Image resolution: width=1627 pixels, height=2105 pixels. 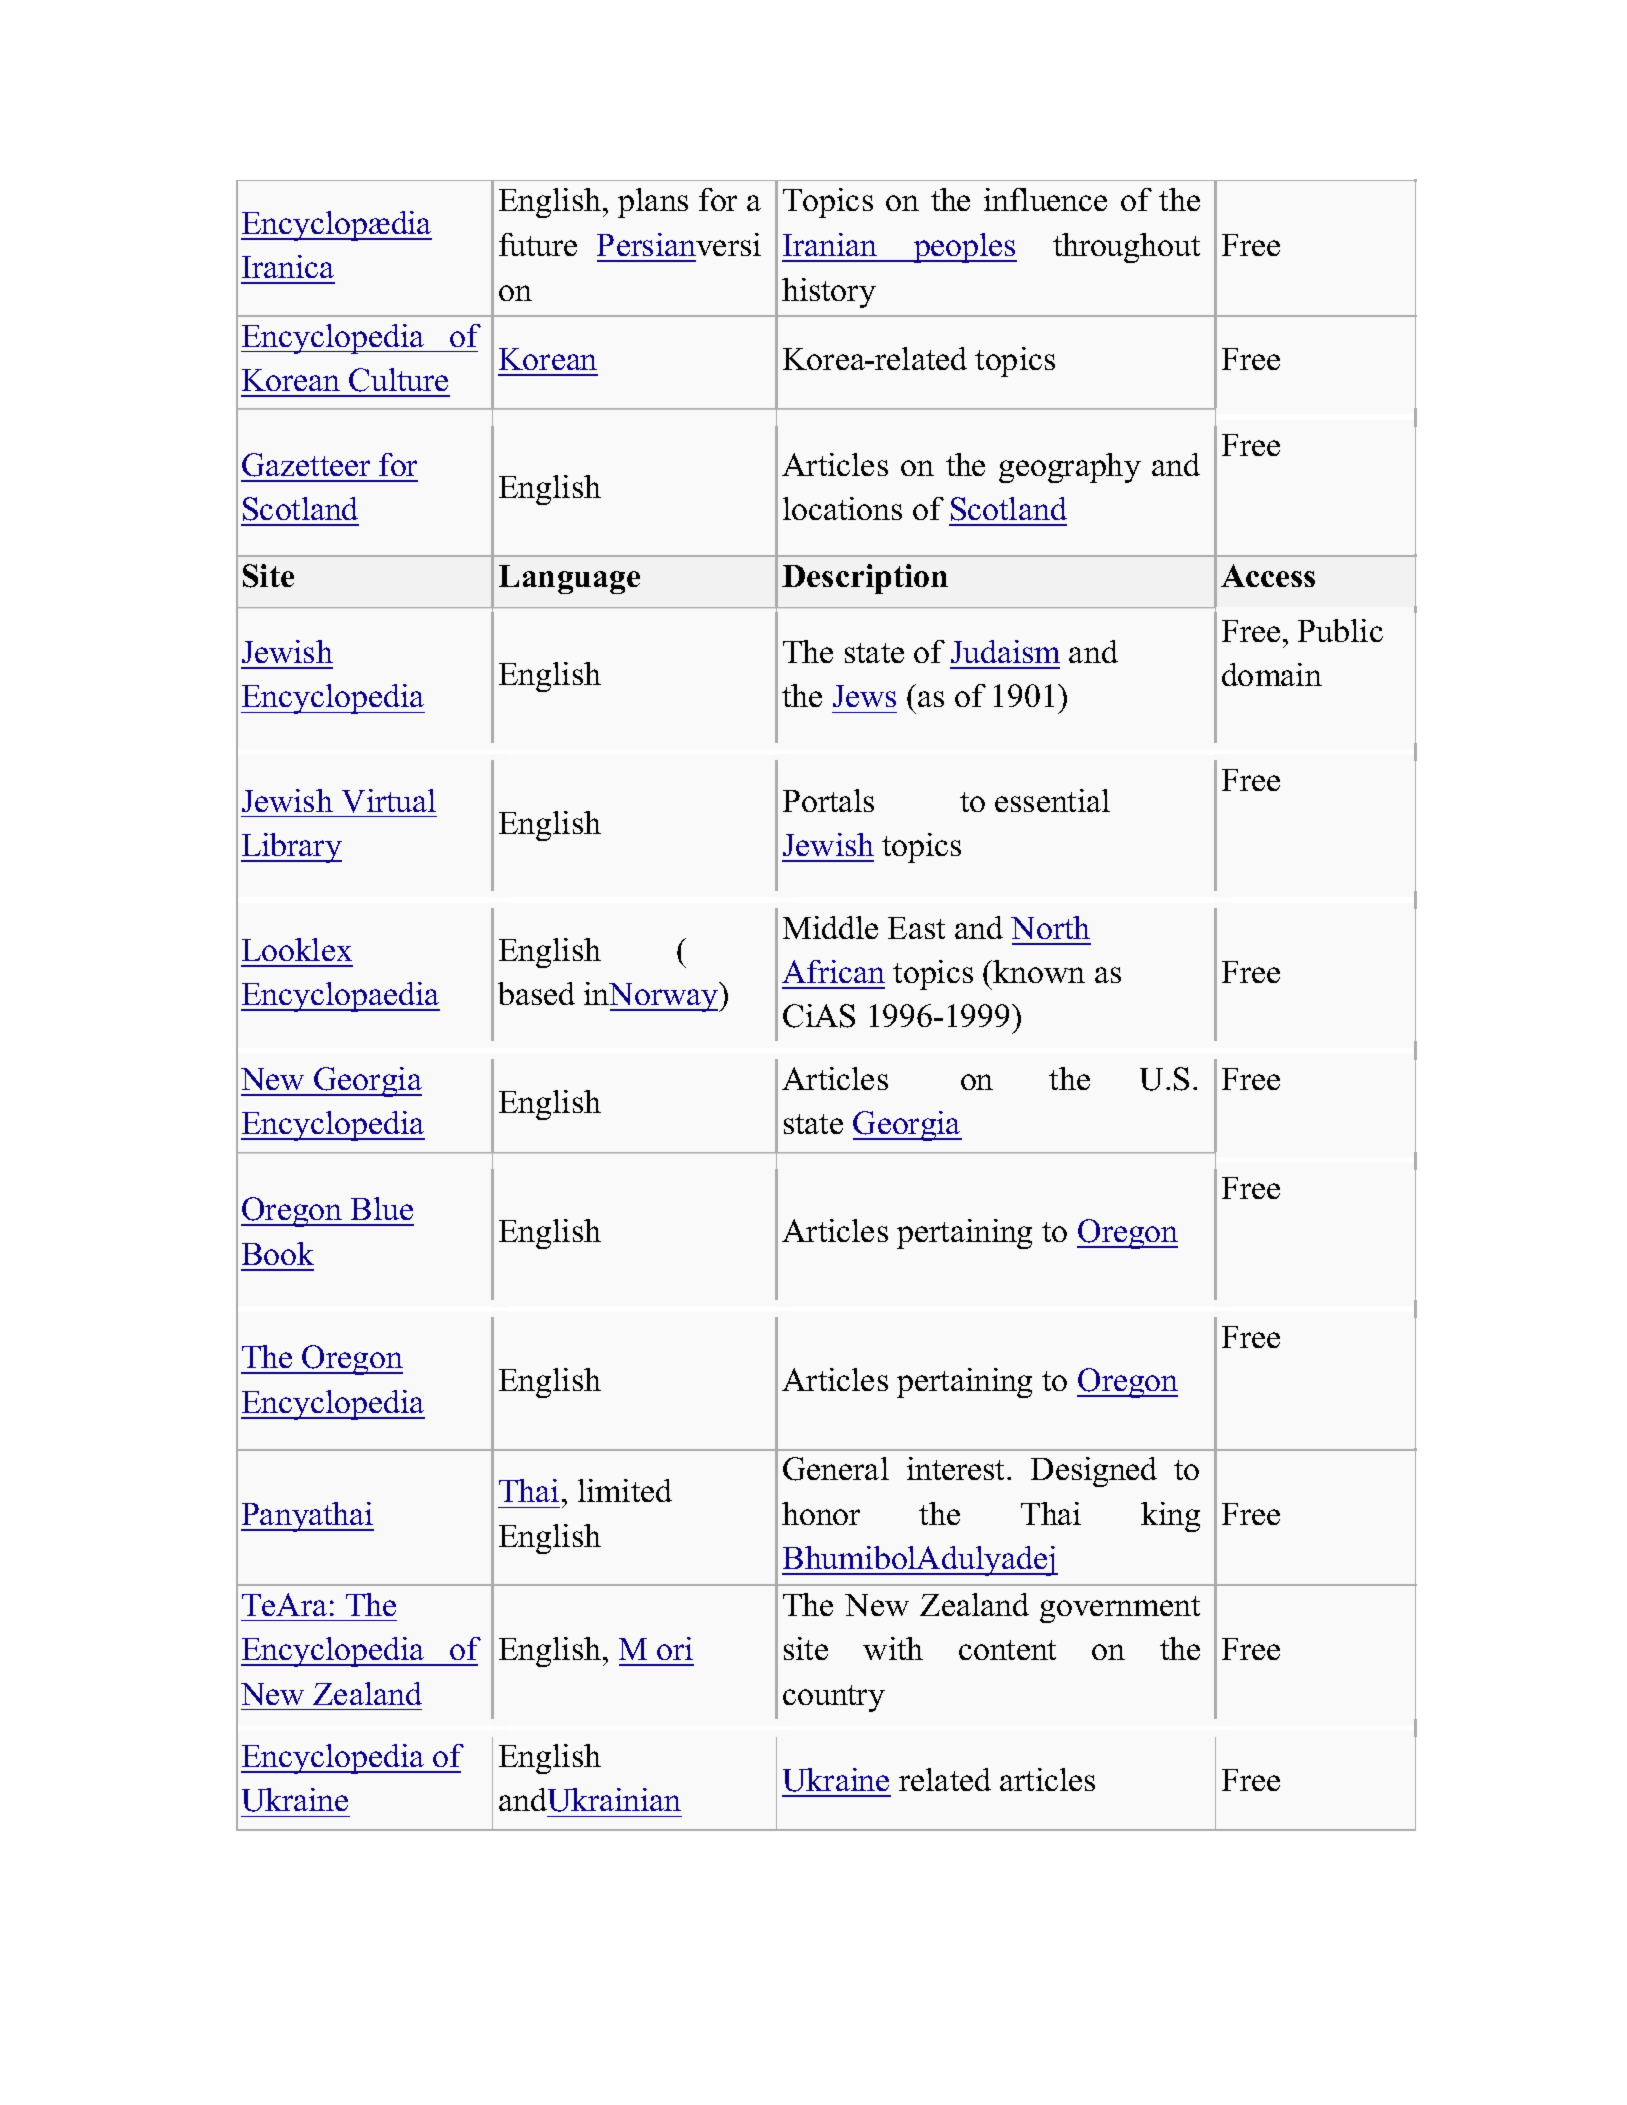 I want to click on Iranica, so click(x=288, y=266).
